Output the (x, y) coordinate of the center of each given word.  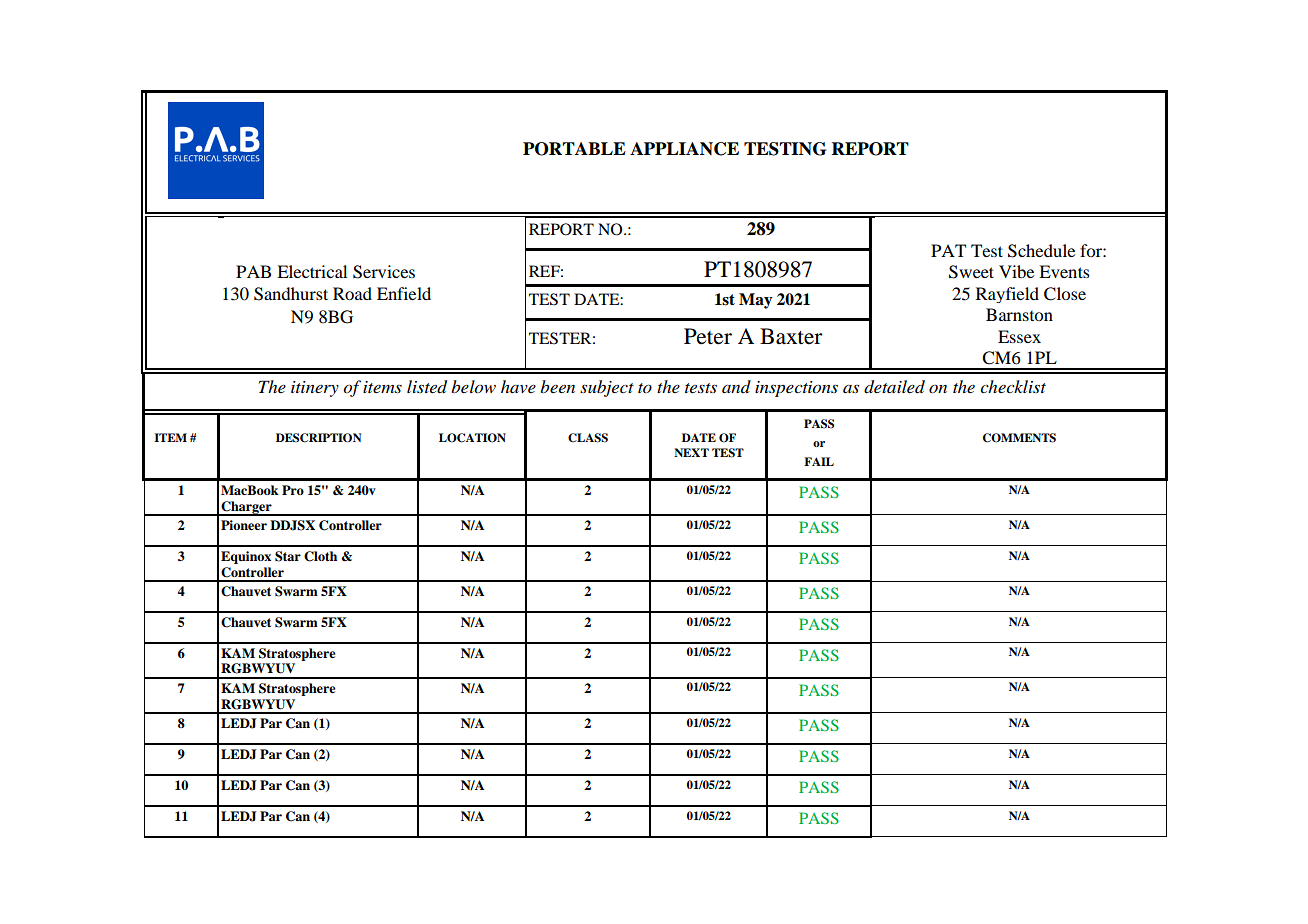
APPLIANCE (684, 149)
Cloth (320, 556)
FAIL (819, 461)
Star (288, 556)
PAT (948, 250)
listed (427, 387)
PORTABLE (574, 149)
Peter (708, 336)
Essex (1019, 336)
